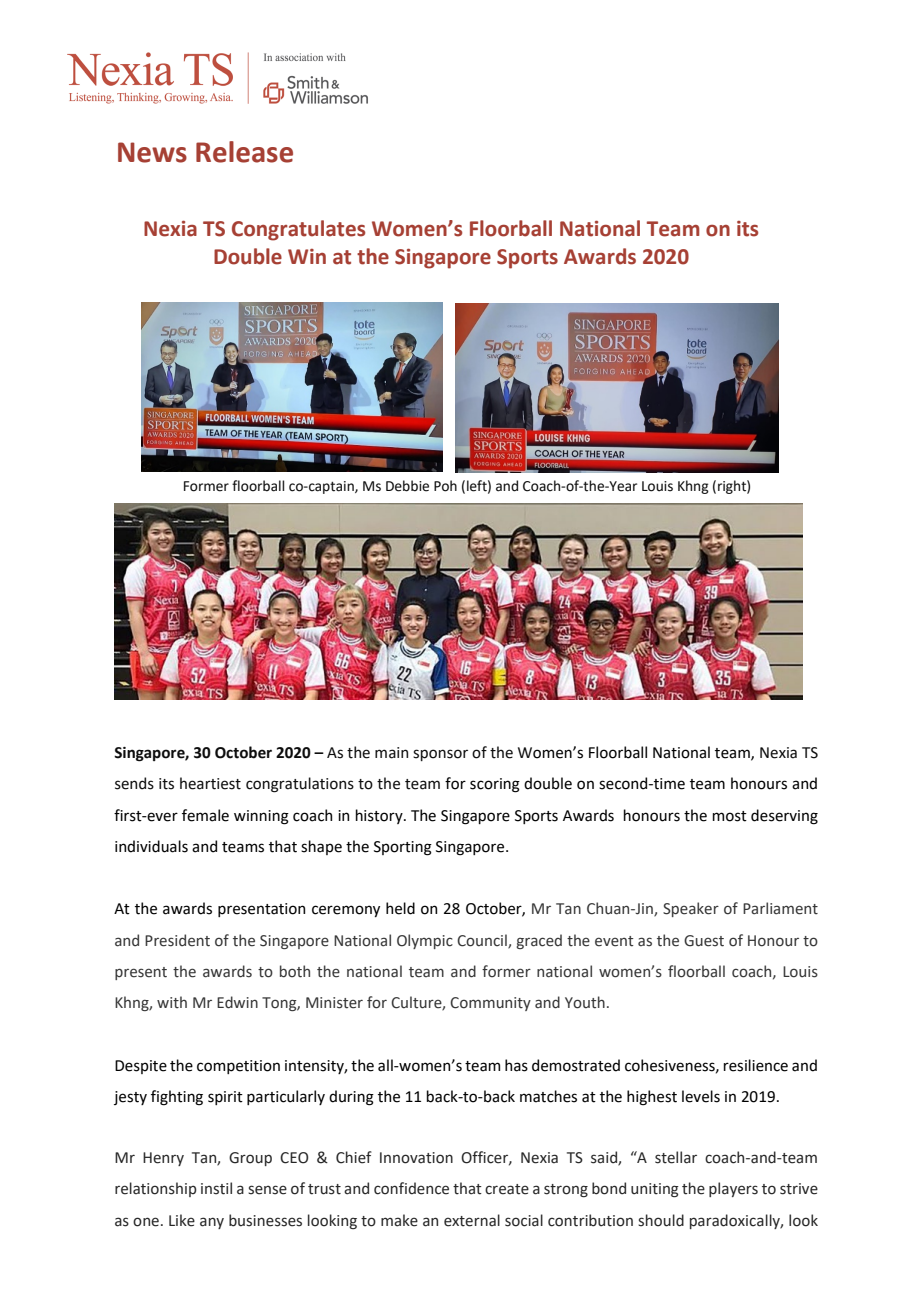 The image size is (924, 1308). Describe the element at coordinates (704, 941) in the screenshot. I see `Guest` at that location.
